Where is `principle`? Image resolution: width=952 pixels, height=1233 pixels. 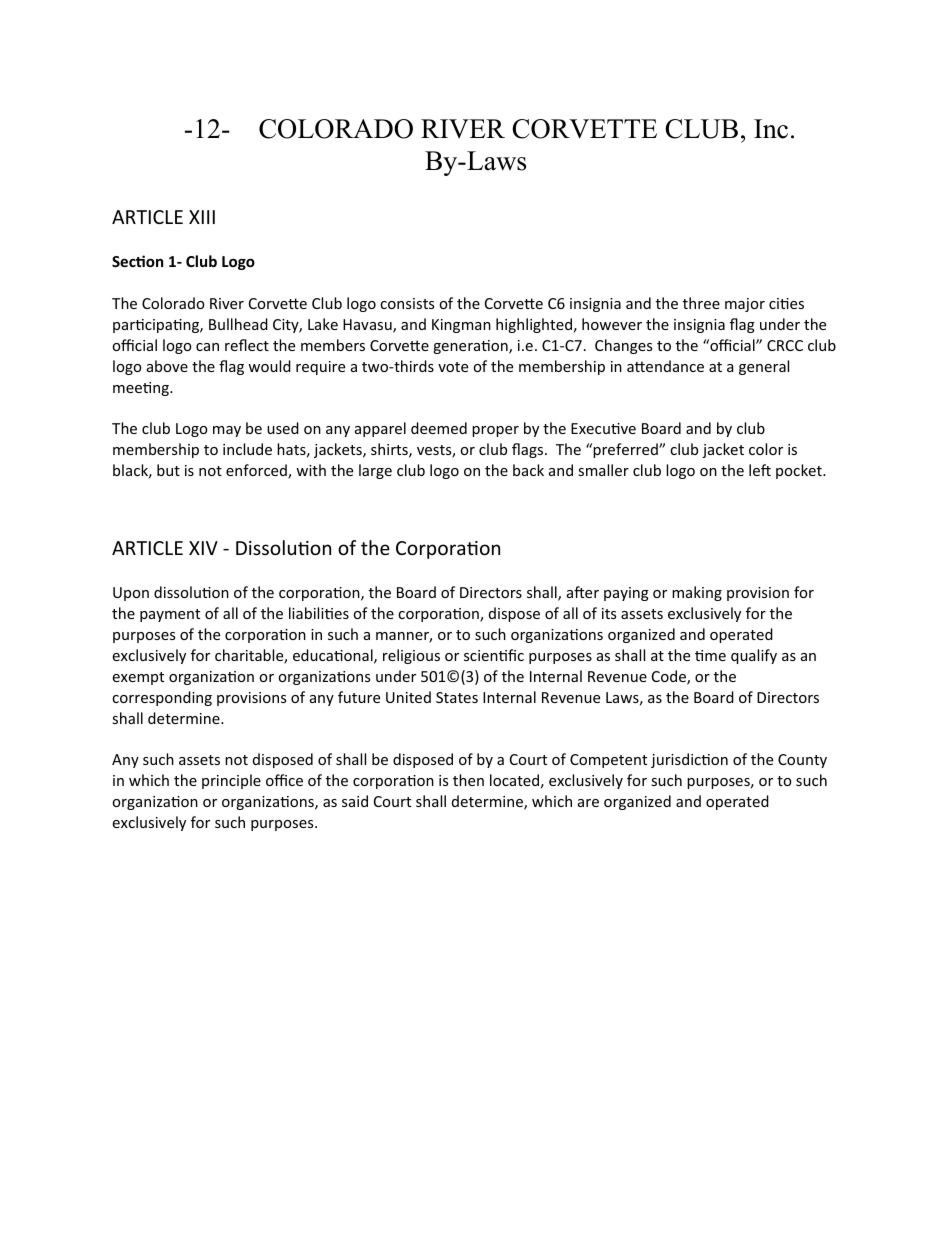 principle is located at coordinates (231, 781).
